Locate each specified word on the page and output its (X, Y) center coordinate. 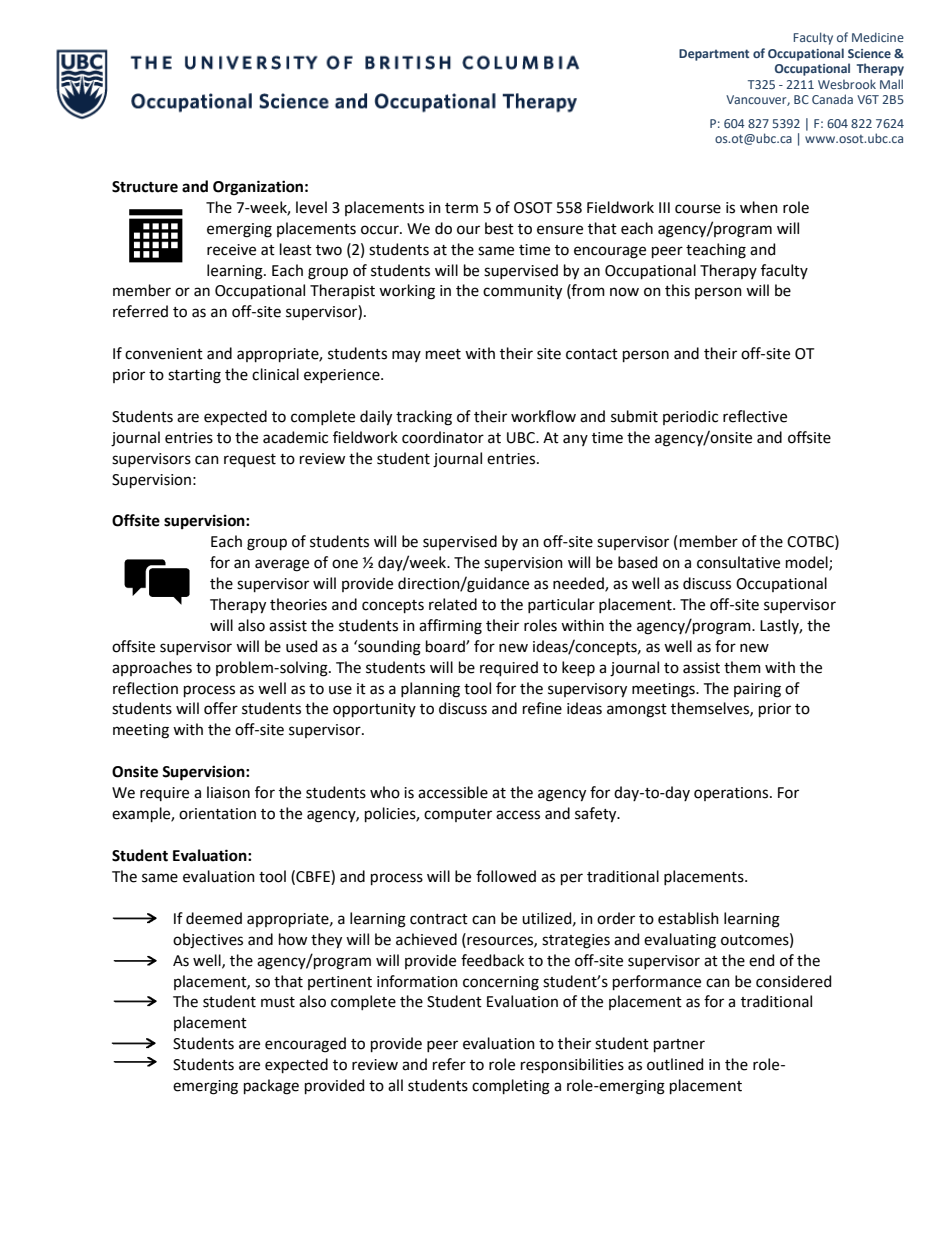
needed (579, 584)
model (808, 563)
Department (714, 55)
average (282, 565)
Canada (832, 99)
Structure (145, 187)
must (278, 1002)
